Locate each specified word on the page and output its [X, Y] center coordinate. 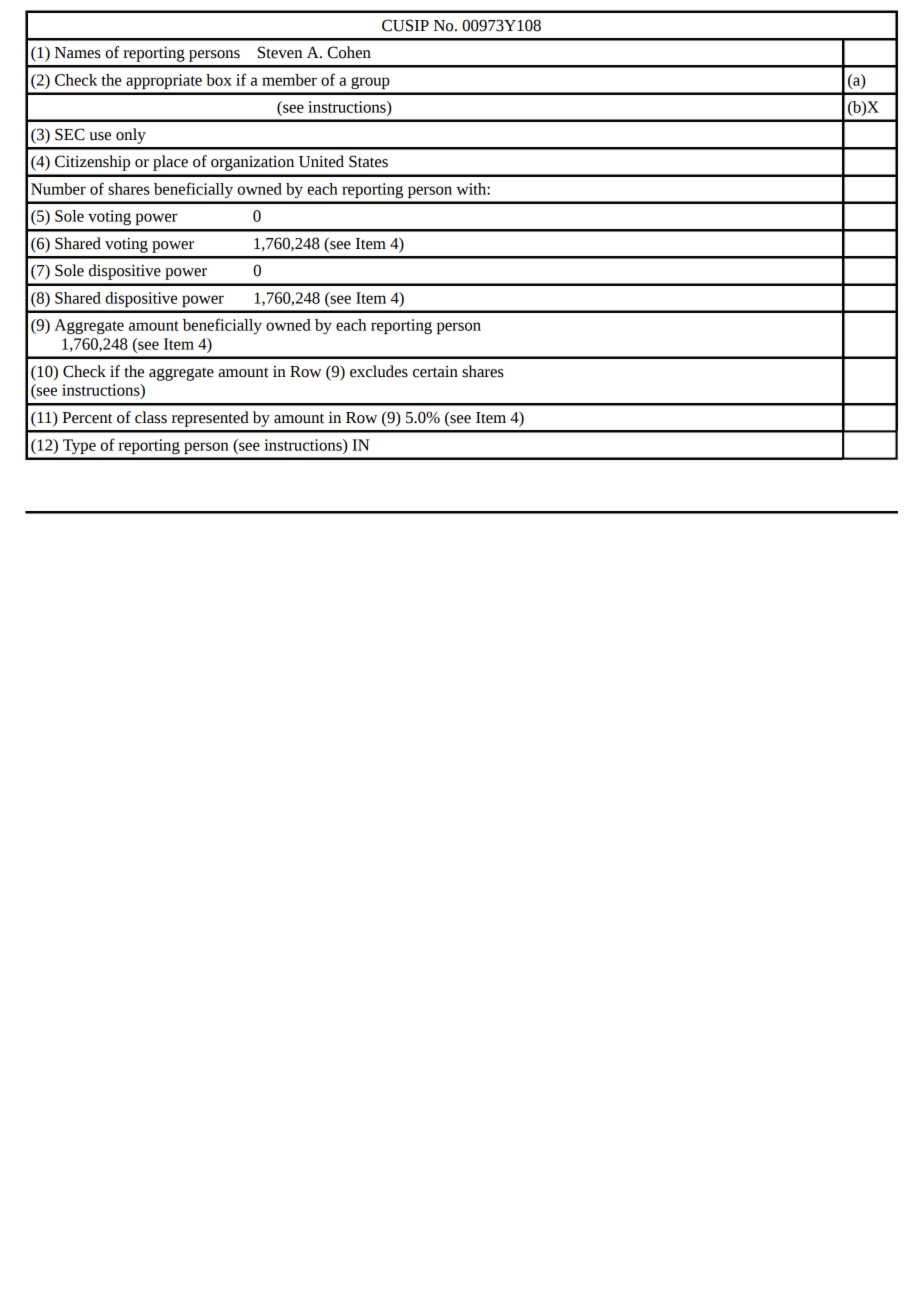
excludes [379, 371]
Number [58, 189]
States [368, 161]
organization [252, 163]
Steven [280, 52]
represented [210, 419]
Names [78, 53]
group [370, 83]
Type [79, 446]
